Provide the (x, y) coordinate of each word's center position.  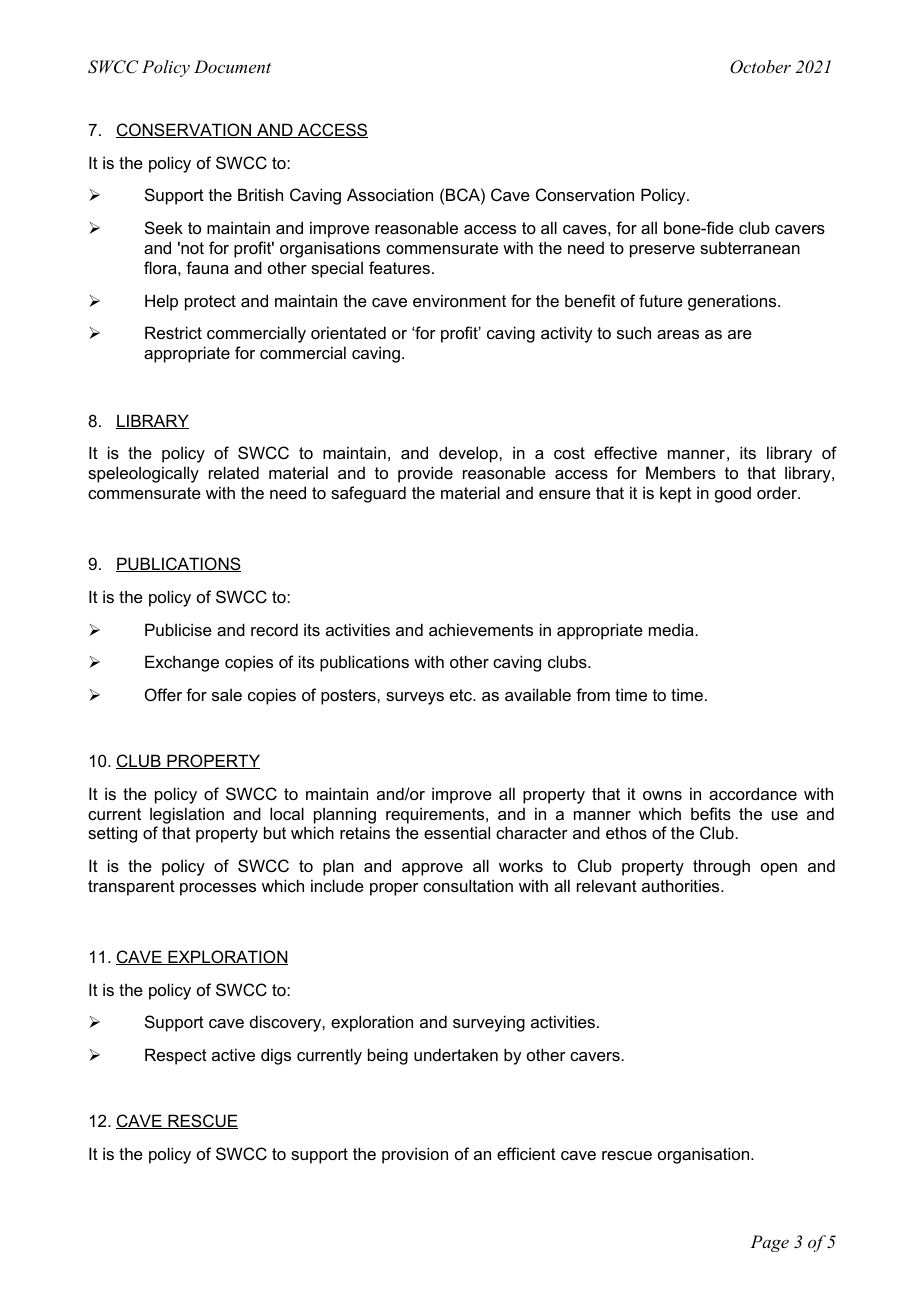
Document (232, 66)
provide (425, 474)
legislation (187, 815)
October (760, 67)
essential (457, 832)
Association (390, 194)
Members (681, 472)
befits (711, 813)
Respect (176, 1056)
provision (415, 1155)
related (234, 472)
